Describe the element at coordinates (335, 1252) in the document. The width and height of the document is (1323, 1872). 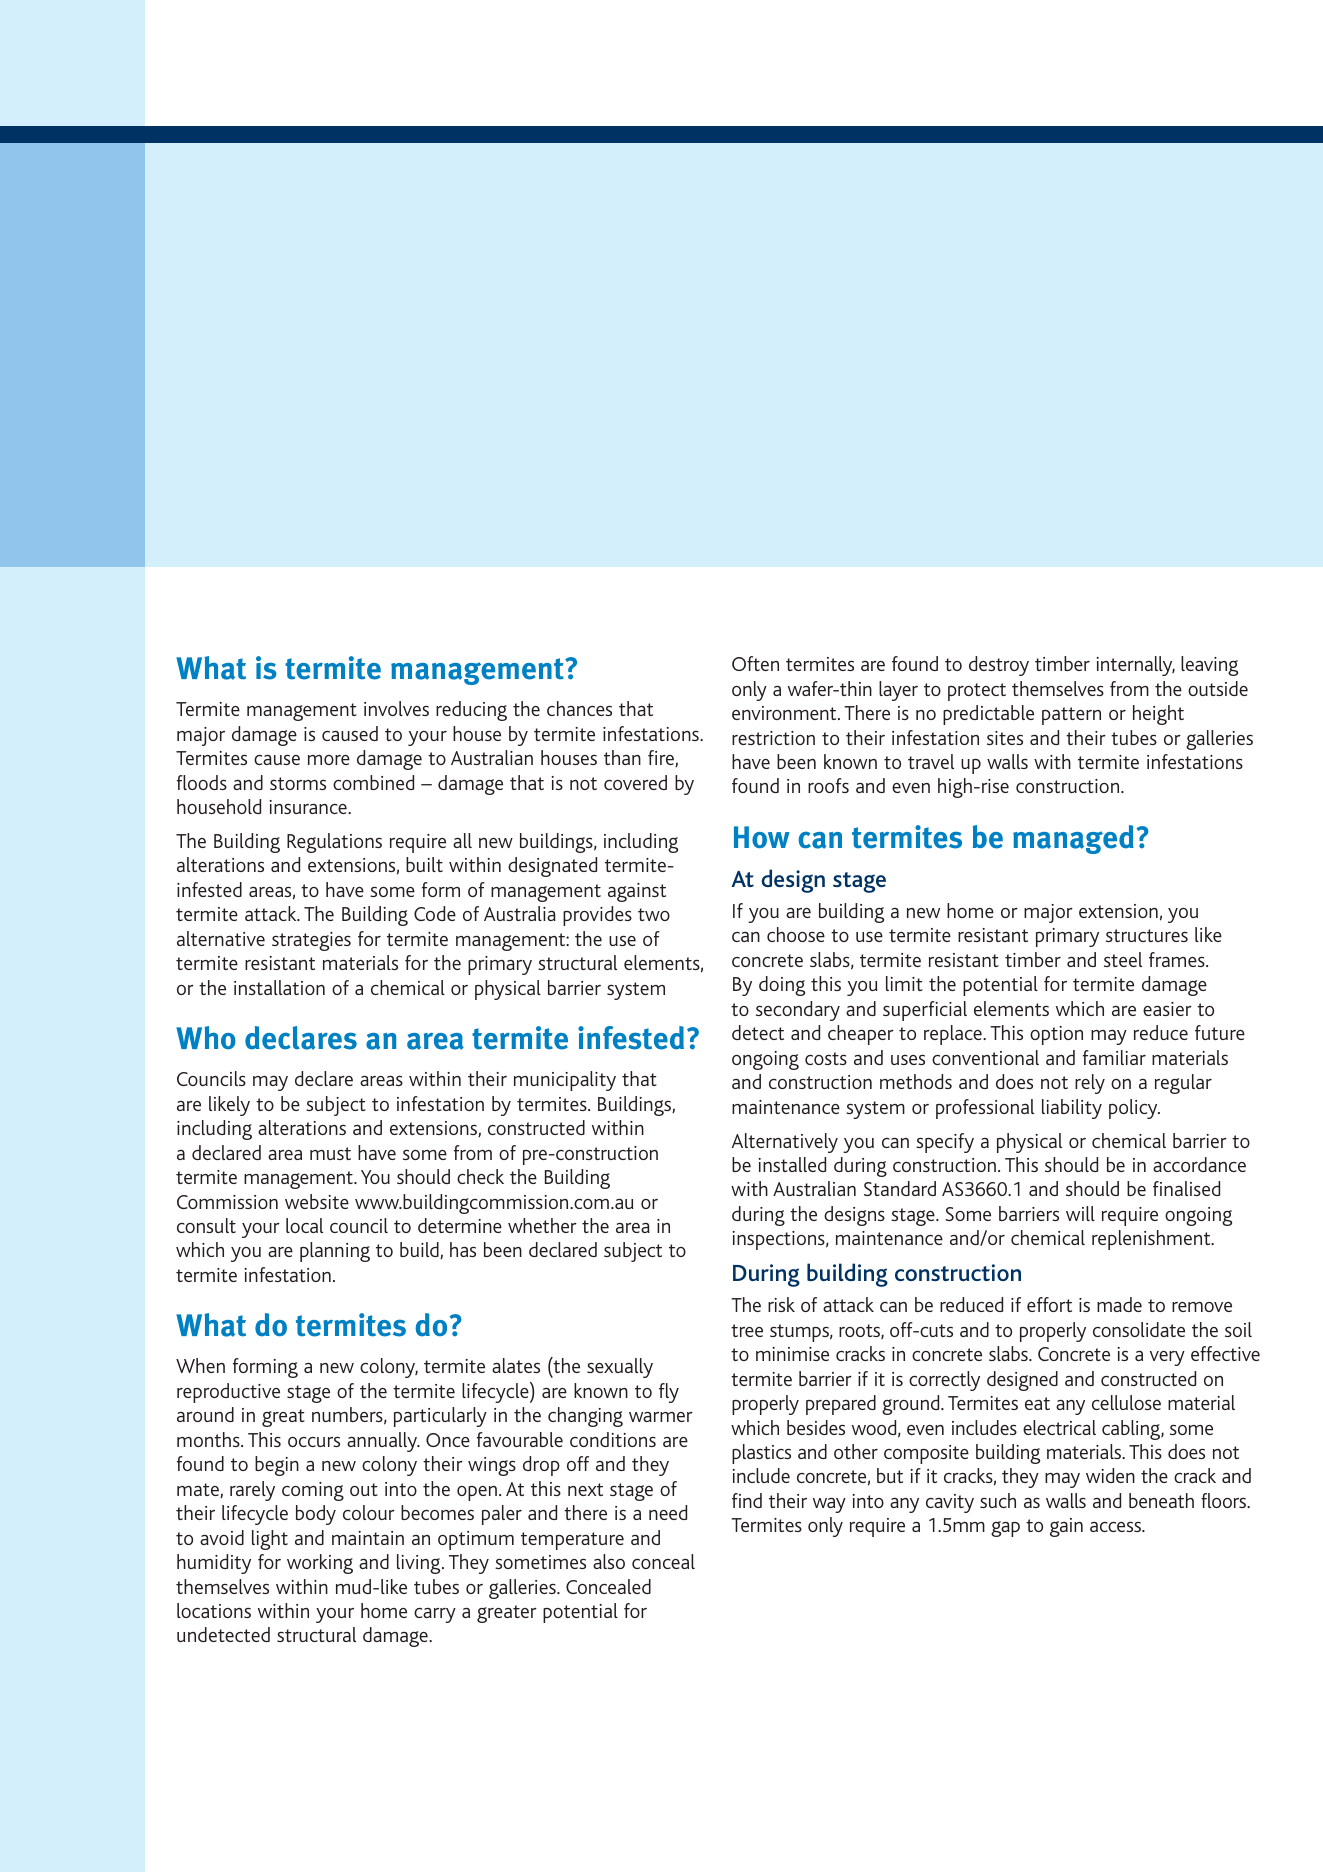
I see `planning` at that location.
